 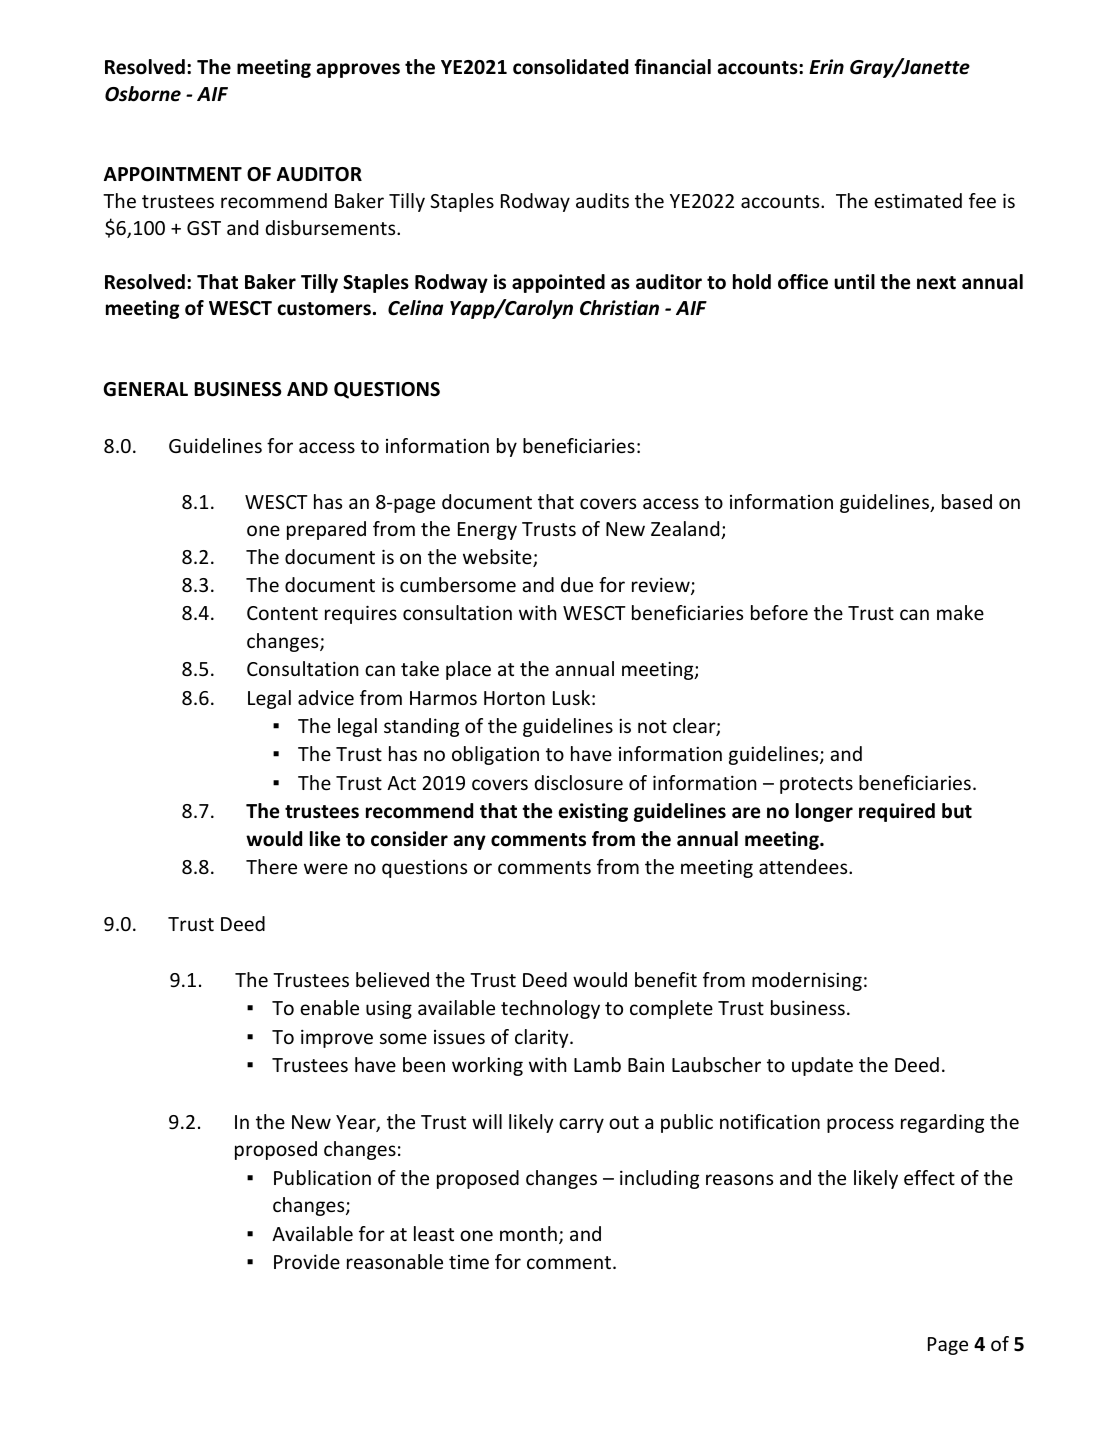 I want to click on Christian, so click(x=619, y=308).
